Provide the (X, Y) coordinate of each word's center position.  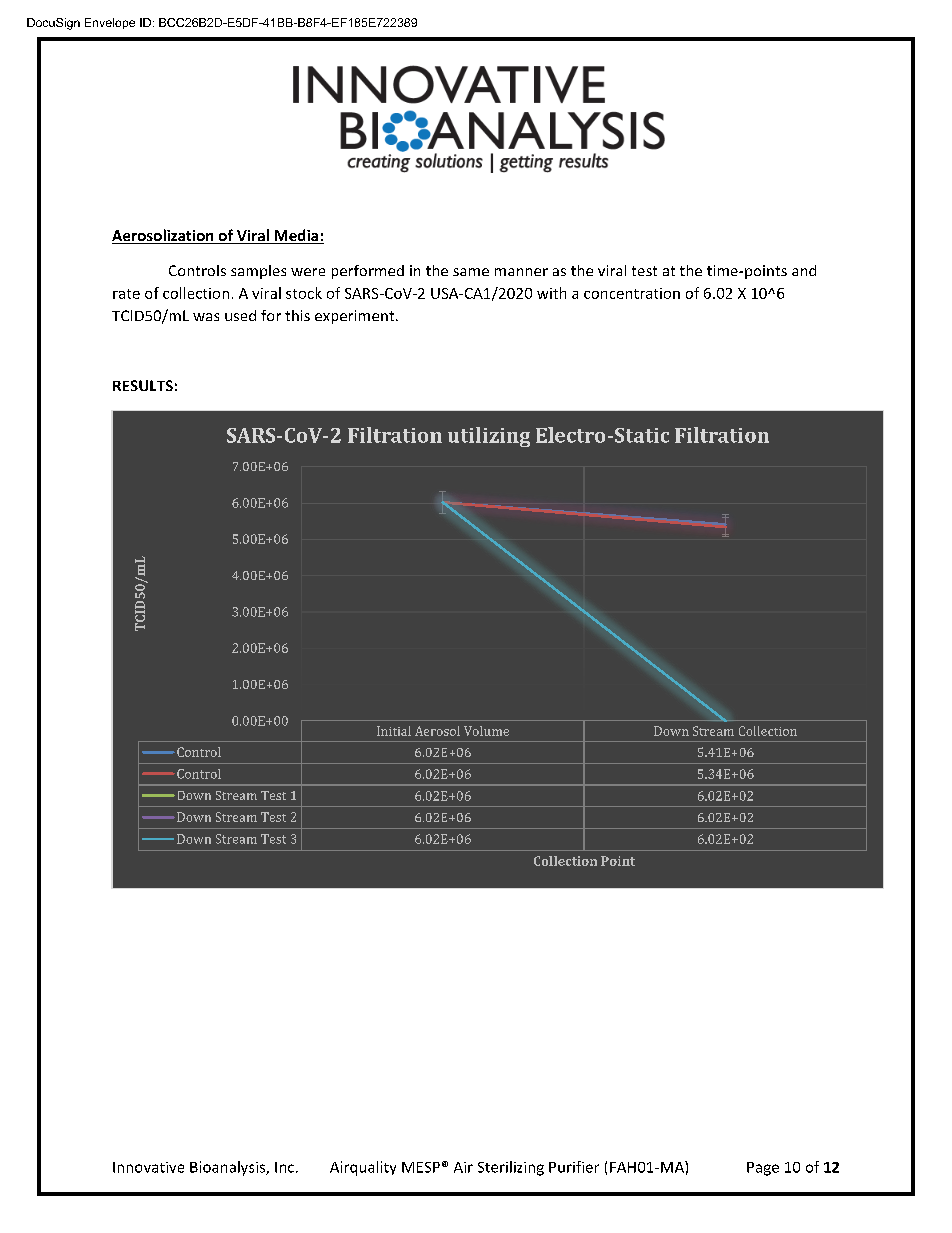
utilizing (489, 437)
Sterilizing (511, 1168)
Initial (394, 731)
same (471, 272)
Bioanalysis (229, 1168)
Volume (486, 731)
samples (258, 272)
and (804, 270)
